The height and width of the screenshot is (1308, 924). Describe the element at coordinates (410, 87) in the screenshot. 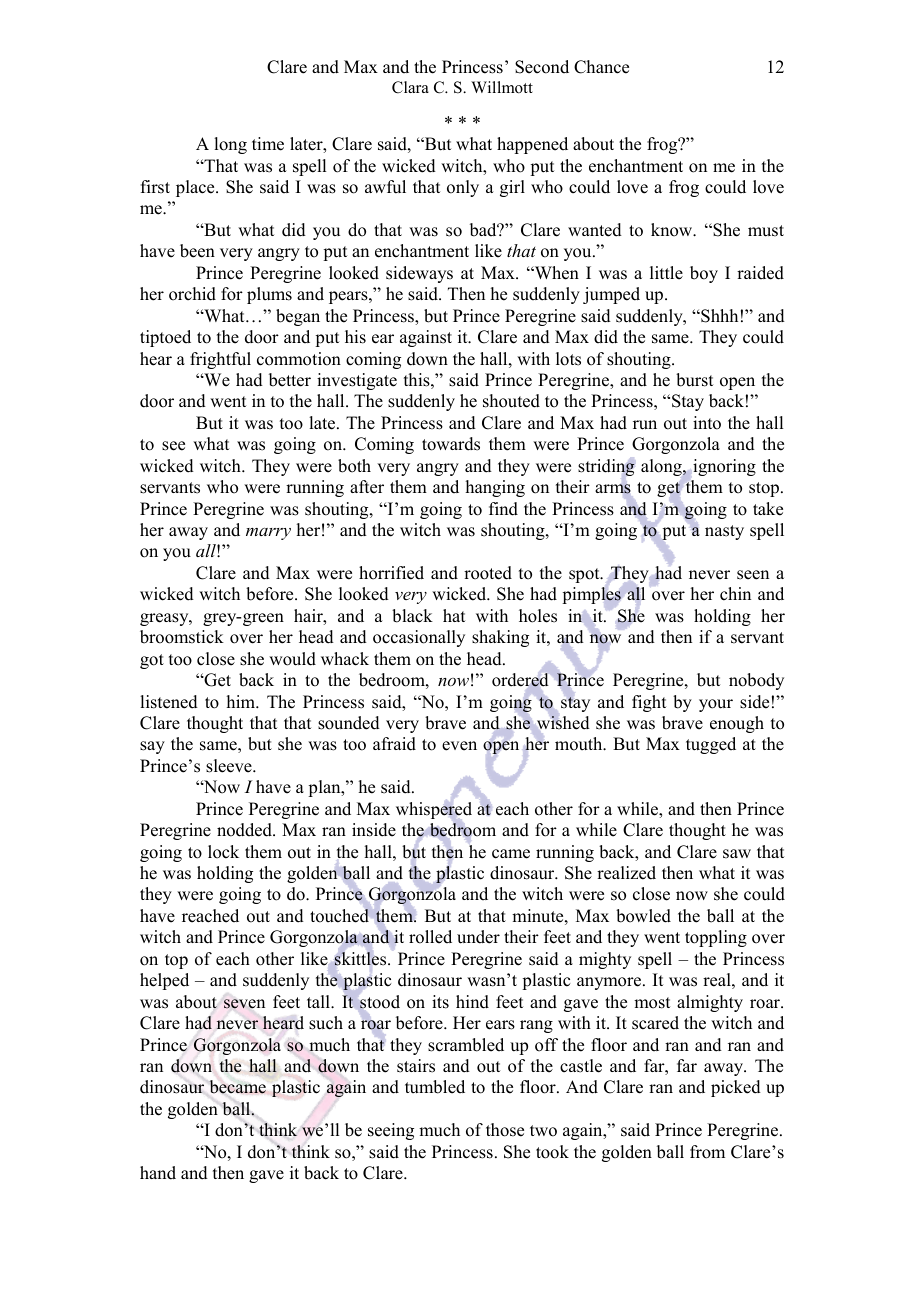

I see `Clara` at that location.
